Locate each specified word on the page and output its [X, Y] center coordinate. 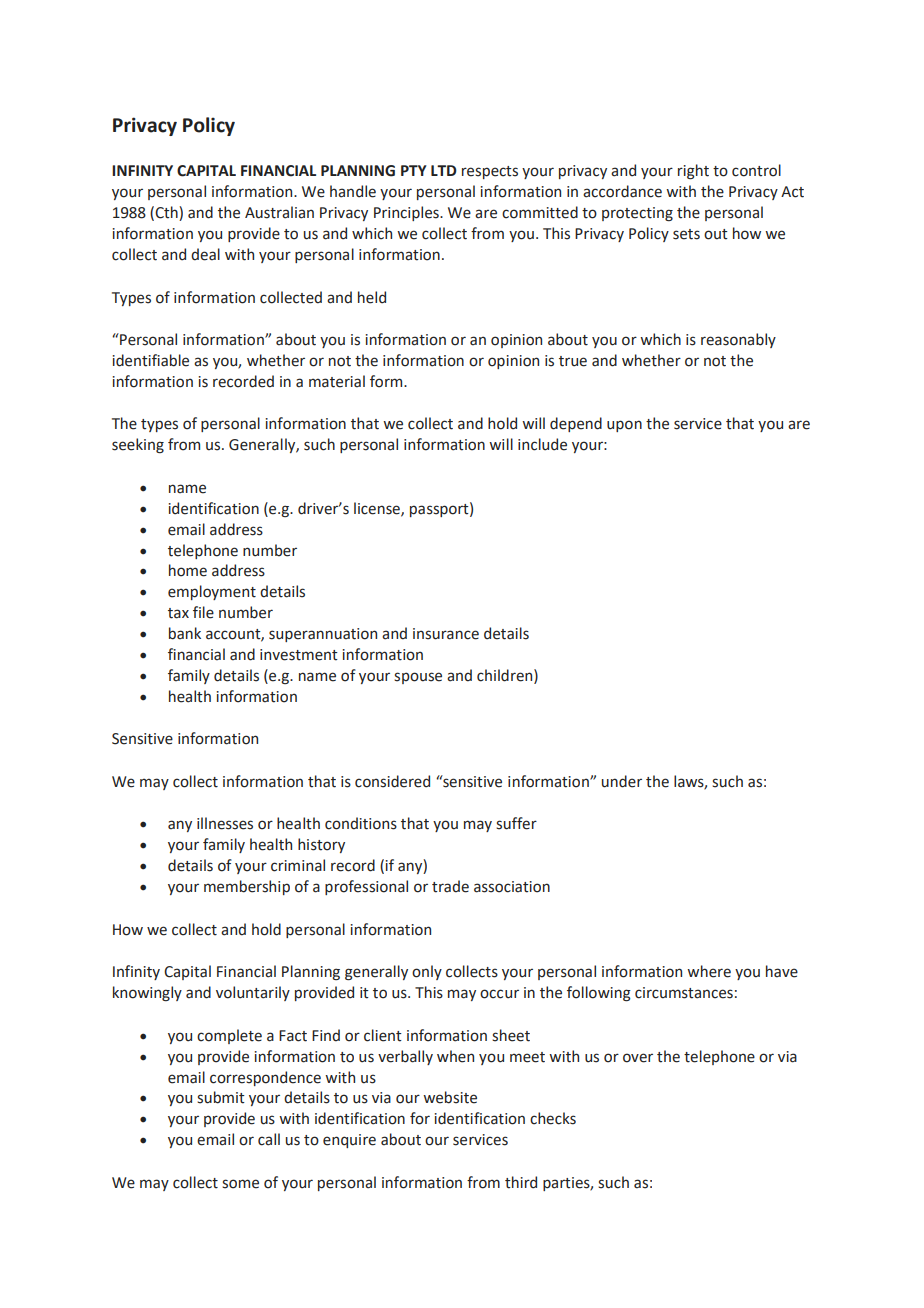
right [693, 171]
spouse [418, 678]
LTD [444, 170]
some [240, 1184]
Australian [279, 212]
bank [185, 633]
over [638, 1058]
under [622, 781]
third [521, 1182]
